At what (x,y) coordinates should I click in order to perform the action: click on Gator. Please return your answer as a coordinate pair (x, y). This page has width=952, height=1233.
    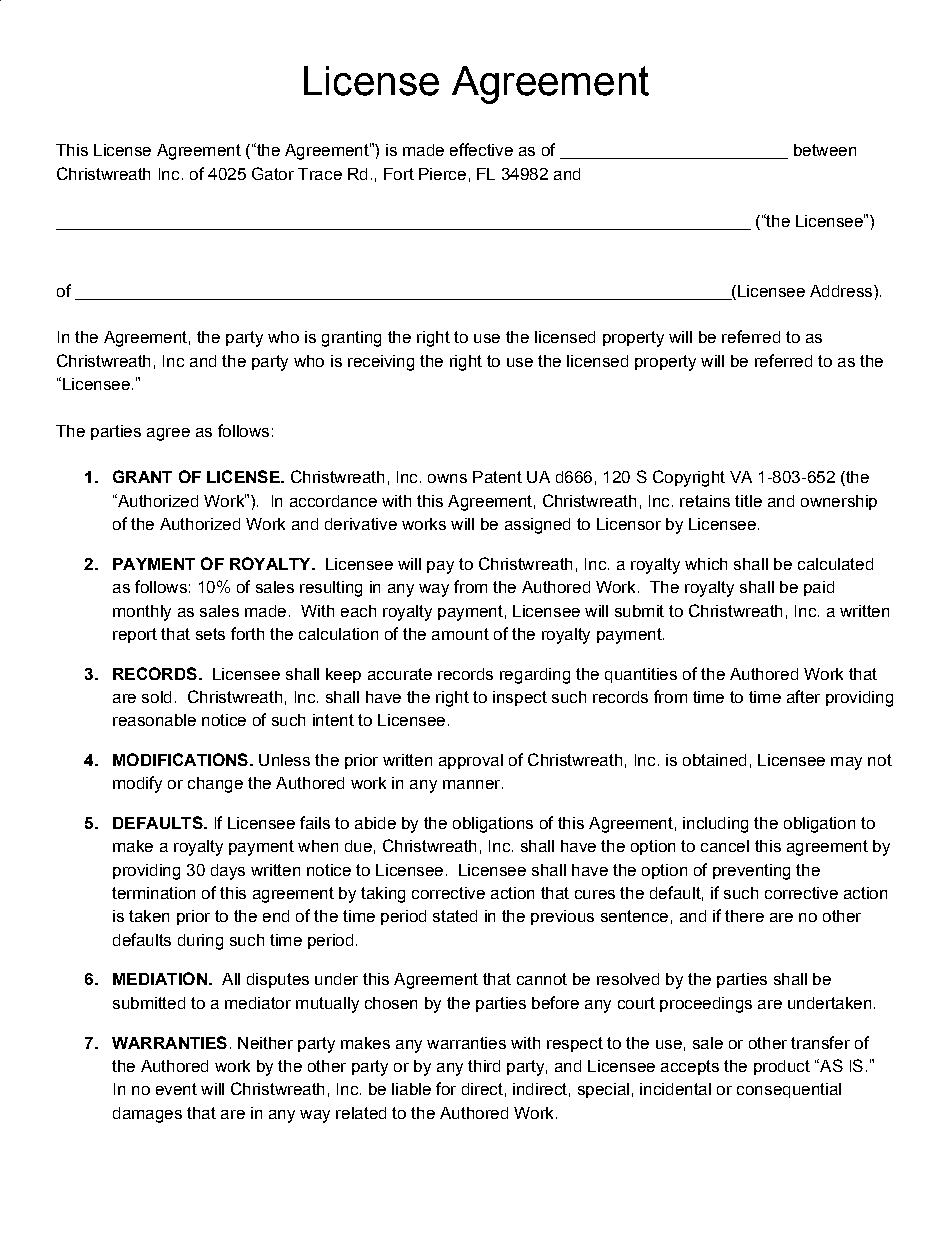
    Looking at the image, I should click on (273, 173).
